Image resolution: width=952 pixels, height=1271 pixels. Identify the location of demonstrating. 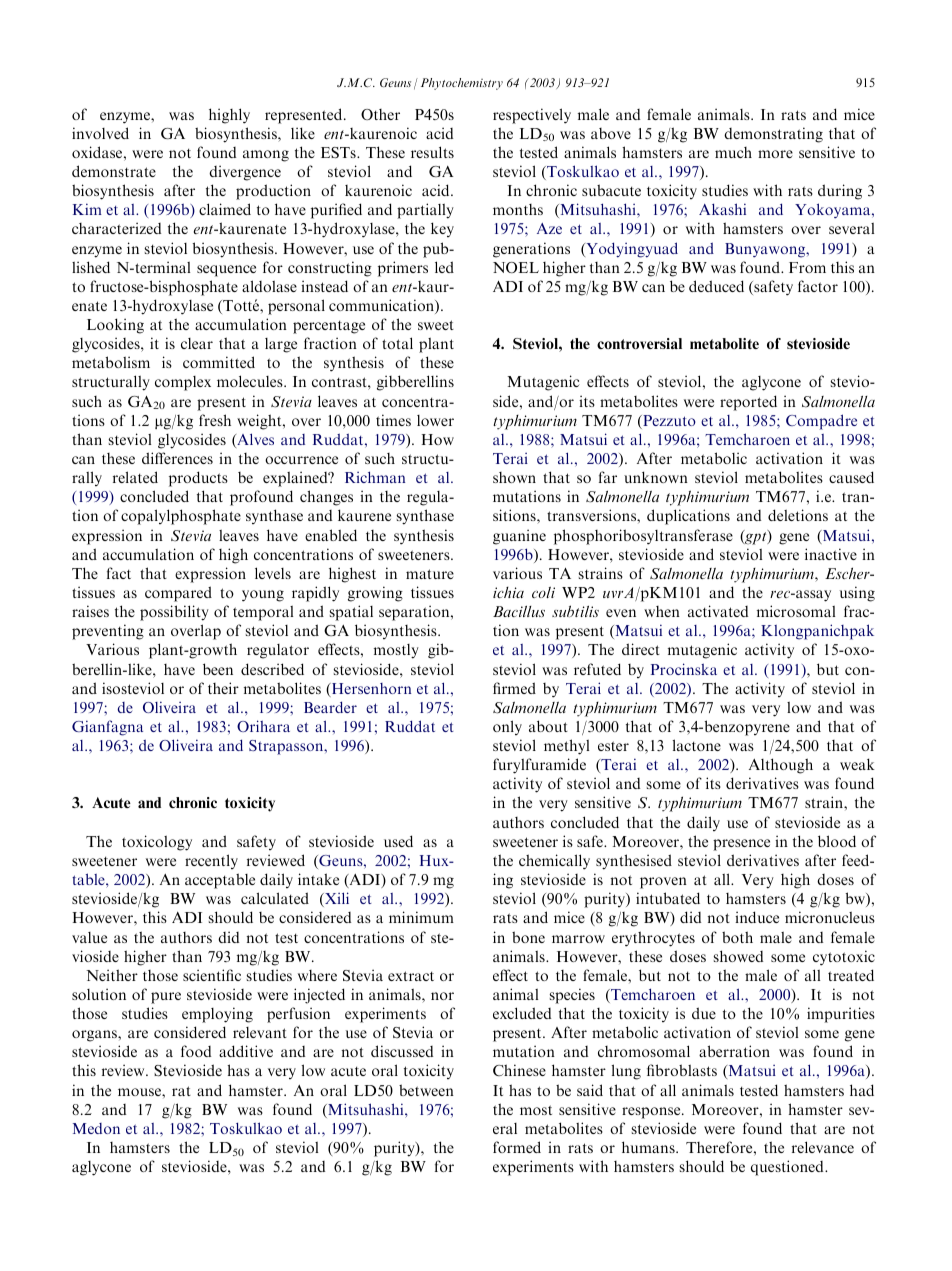
(773, 135).
